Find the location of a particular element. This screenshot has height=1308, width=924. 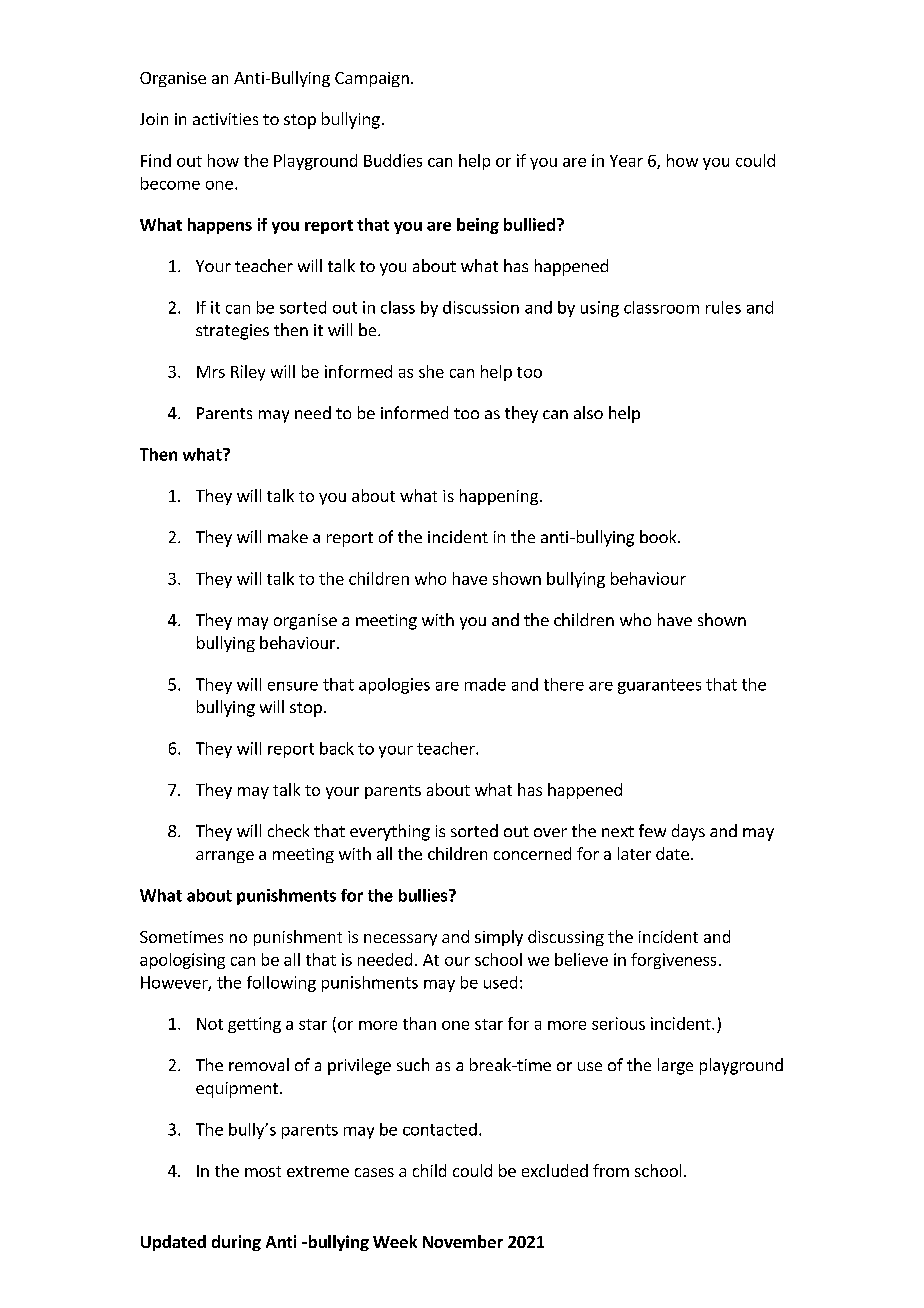

she is located at coordinates (431, 371).
